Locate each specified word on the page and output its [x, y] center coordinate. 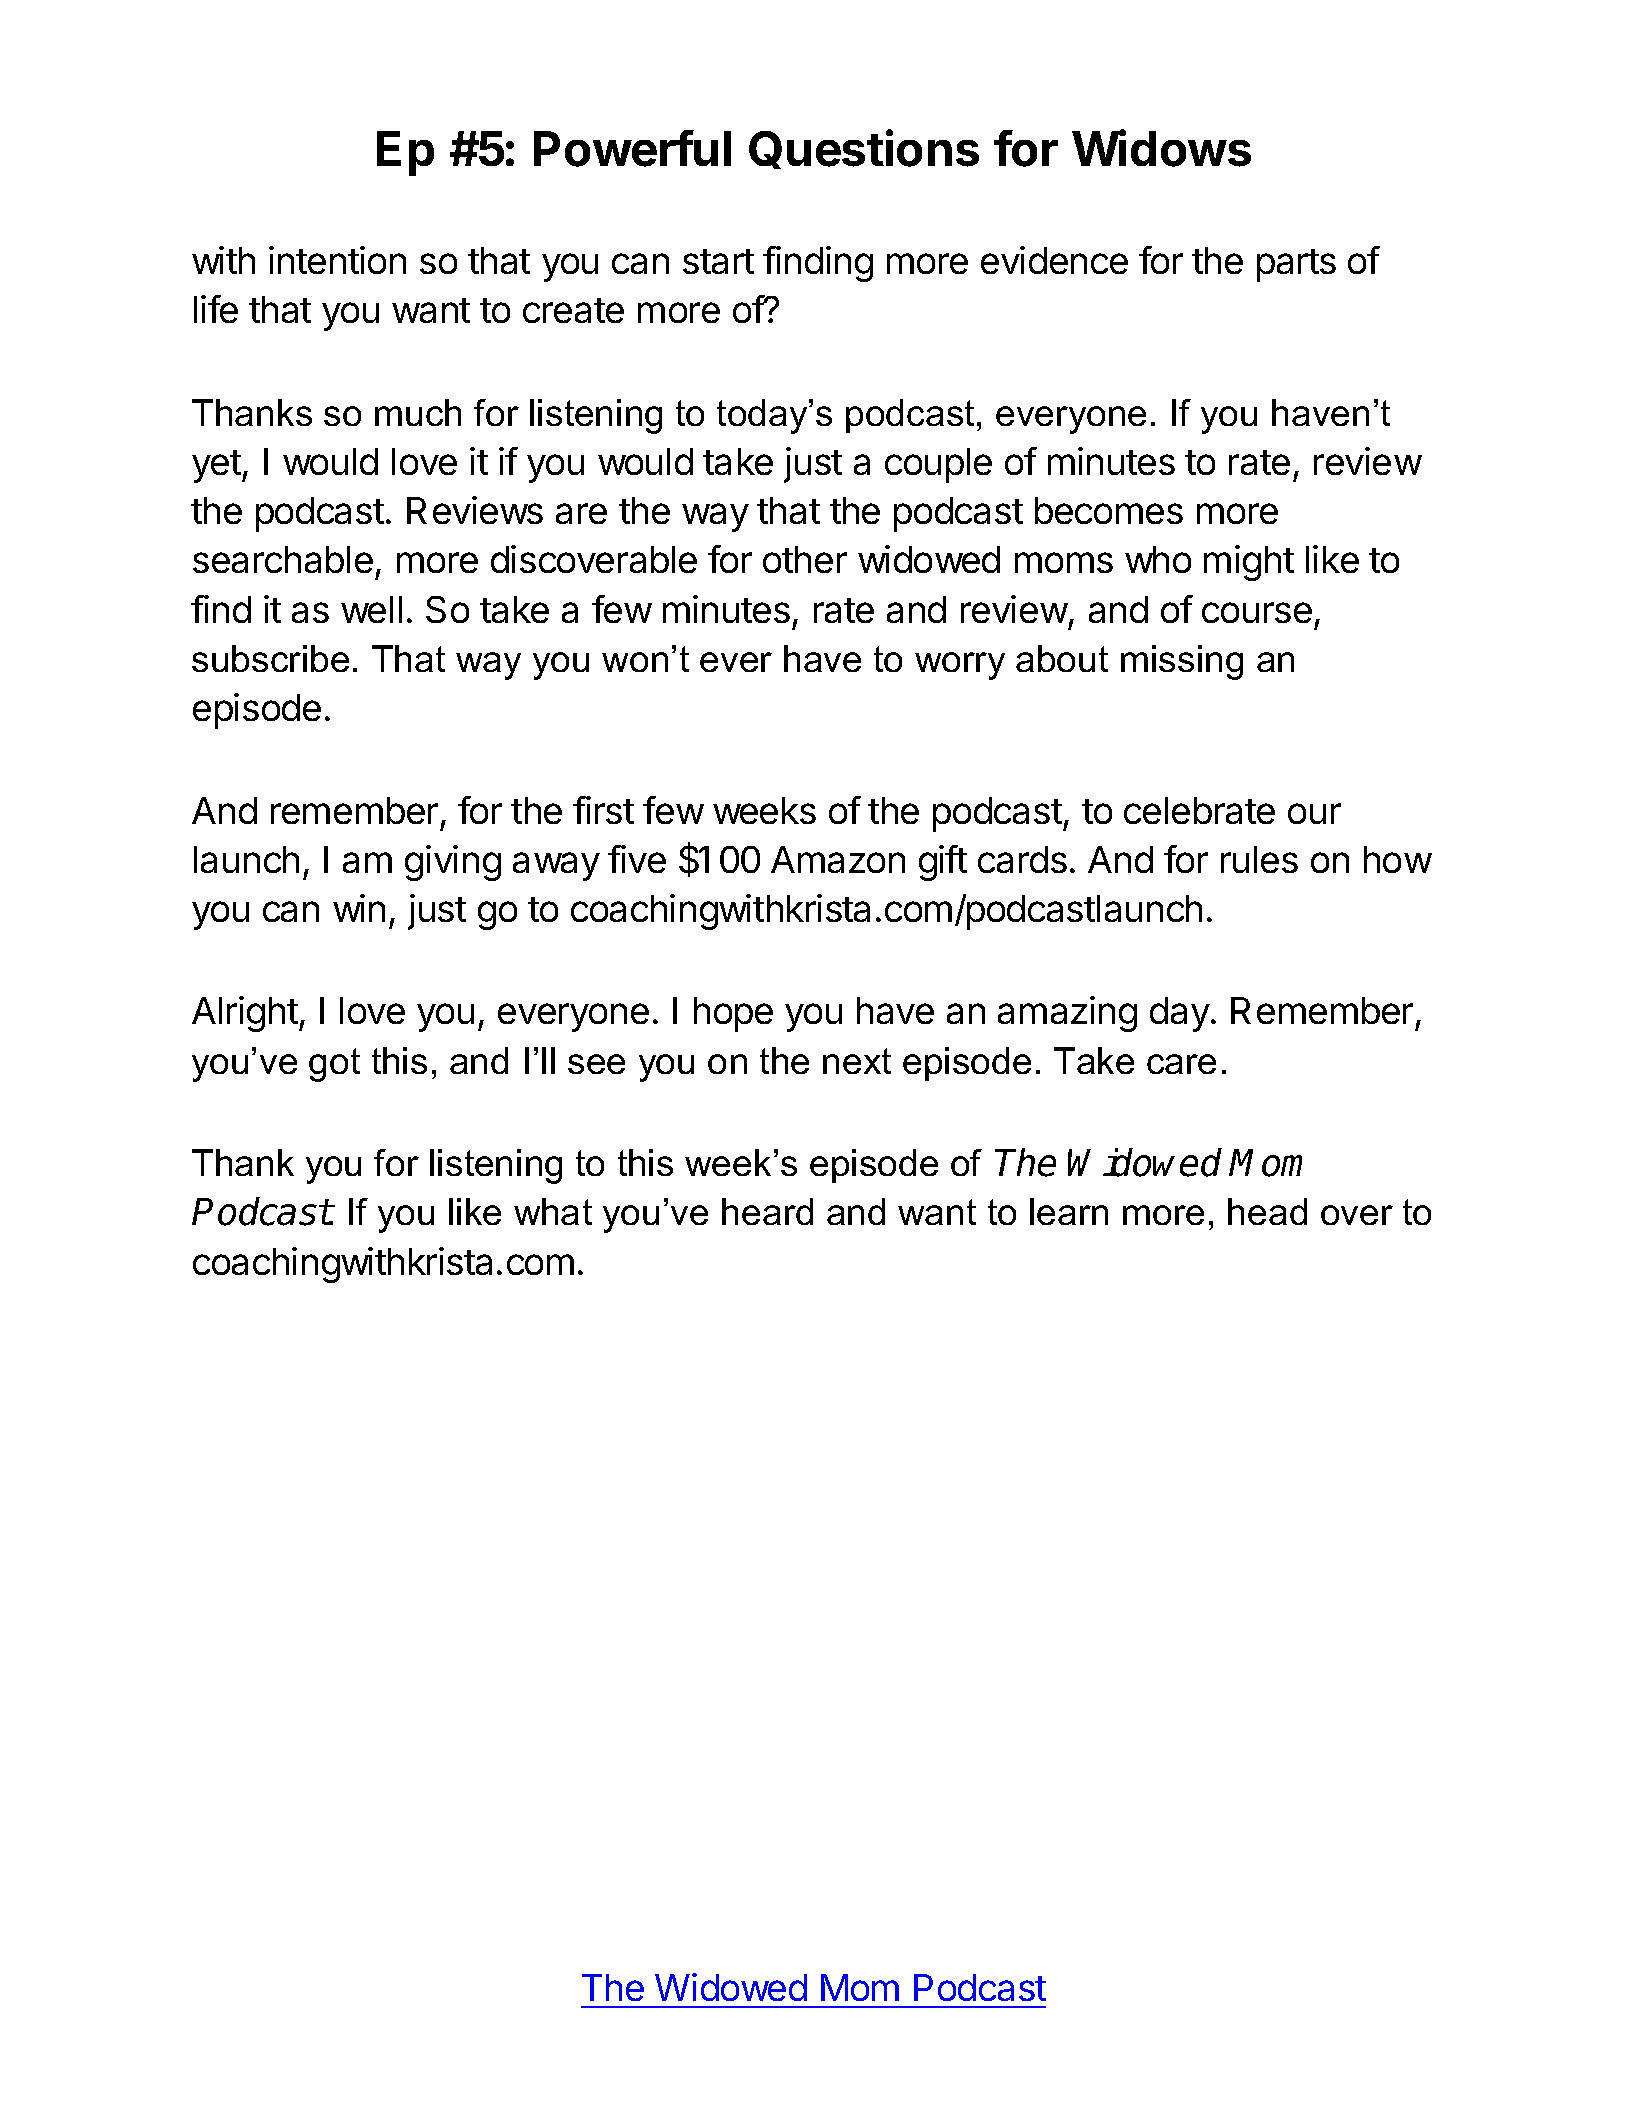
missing [1182, 662]
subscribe [270, 658]
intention [337, 260]
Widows [1161, 148]
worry [960, 666]
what [553, 1211]
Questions [864, 149]
